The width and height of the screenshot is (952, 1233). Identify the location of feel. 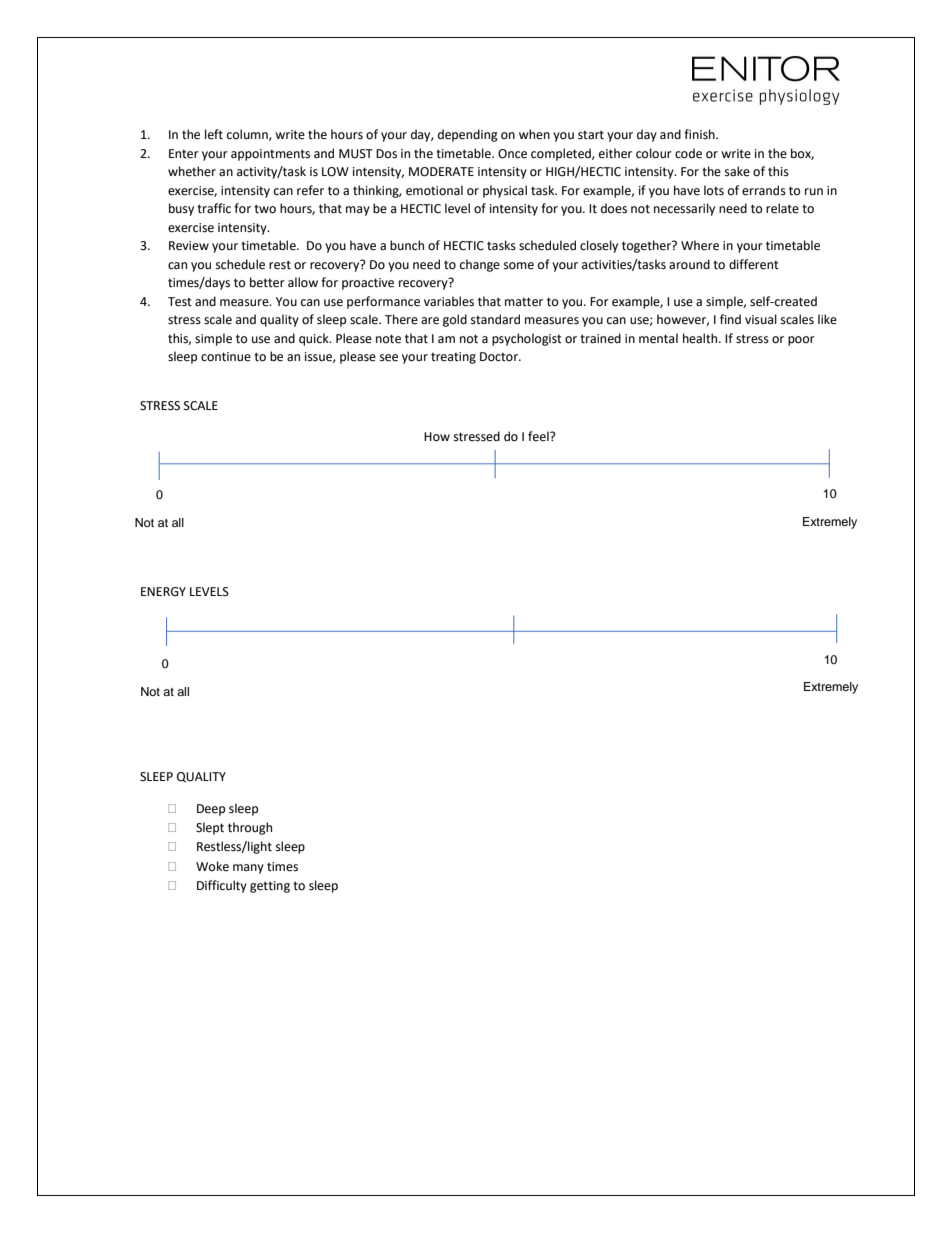
(539, 436).
